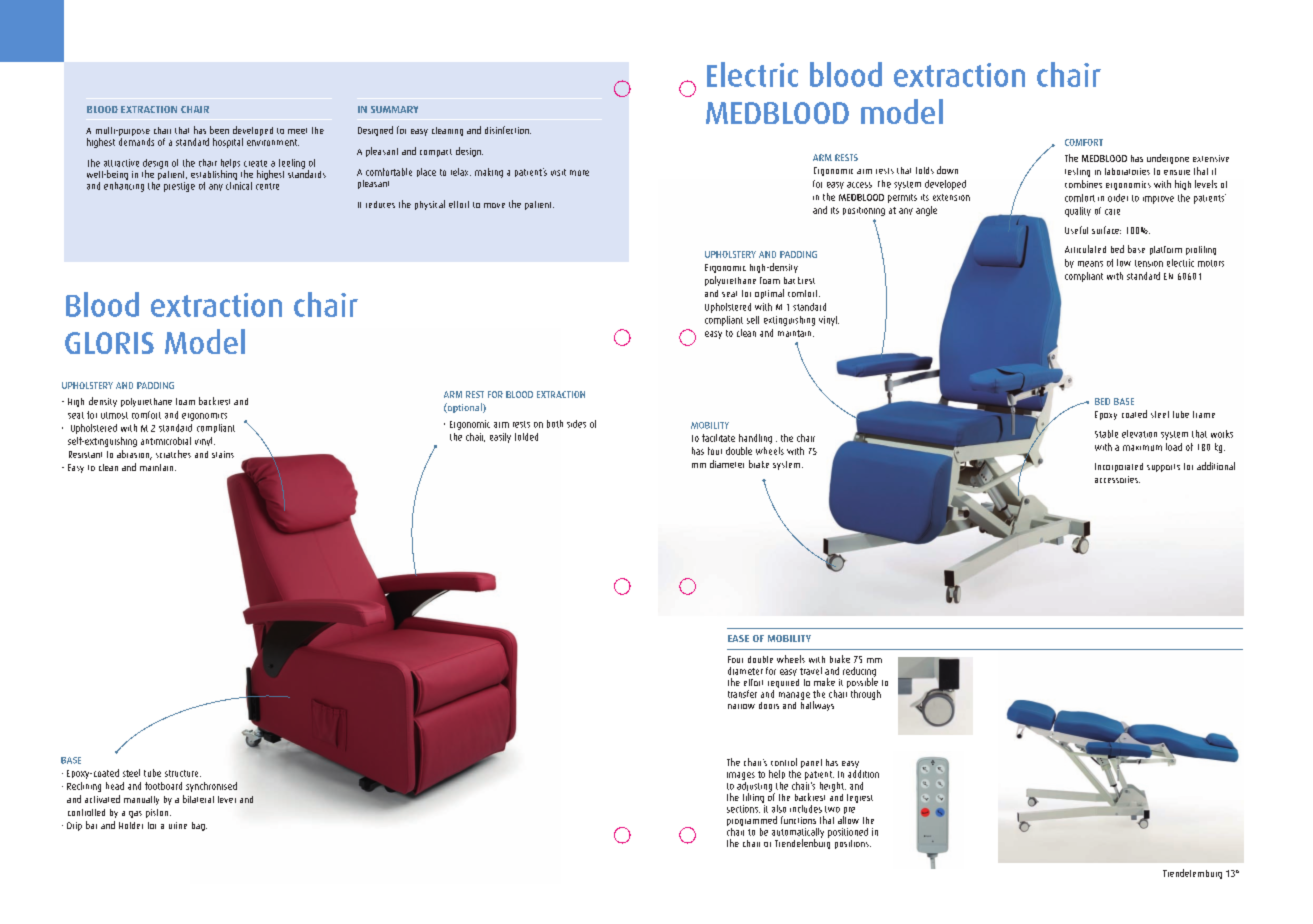  What do you see at coordinates (223, 454) in the screenshot?
I see `stains` at bounding box center [223, 454].
